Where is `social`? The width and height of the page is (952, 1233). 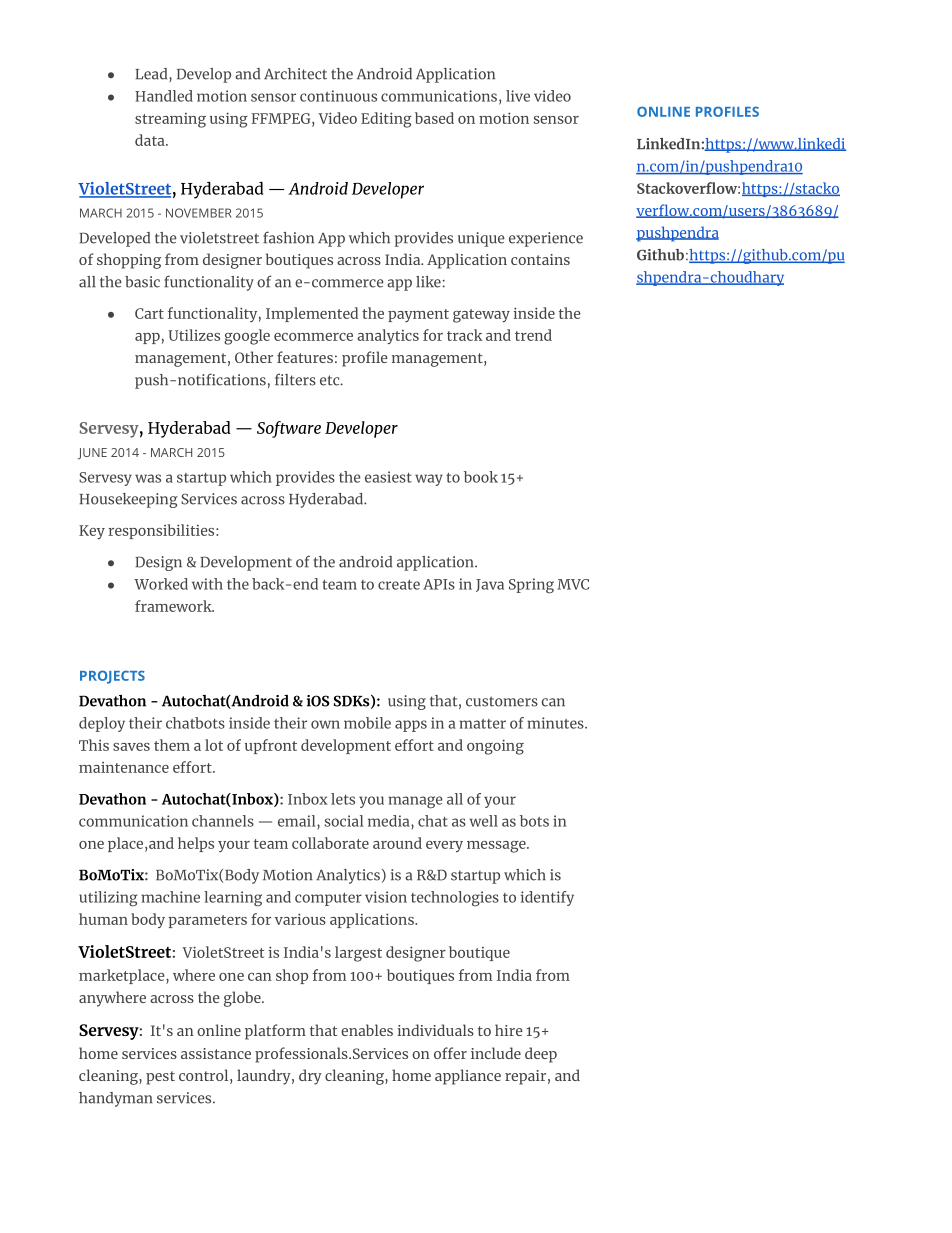
social is located at coordinates (344, 821).
